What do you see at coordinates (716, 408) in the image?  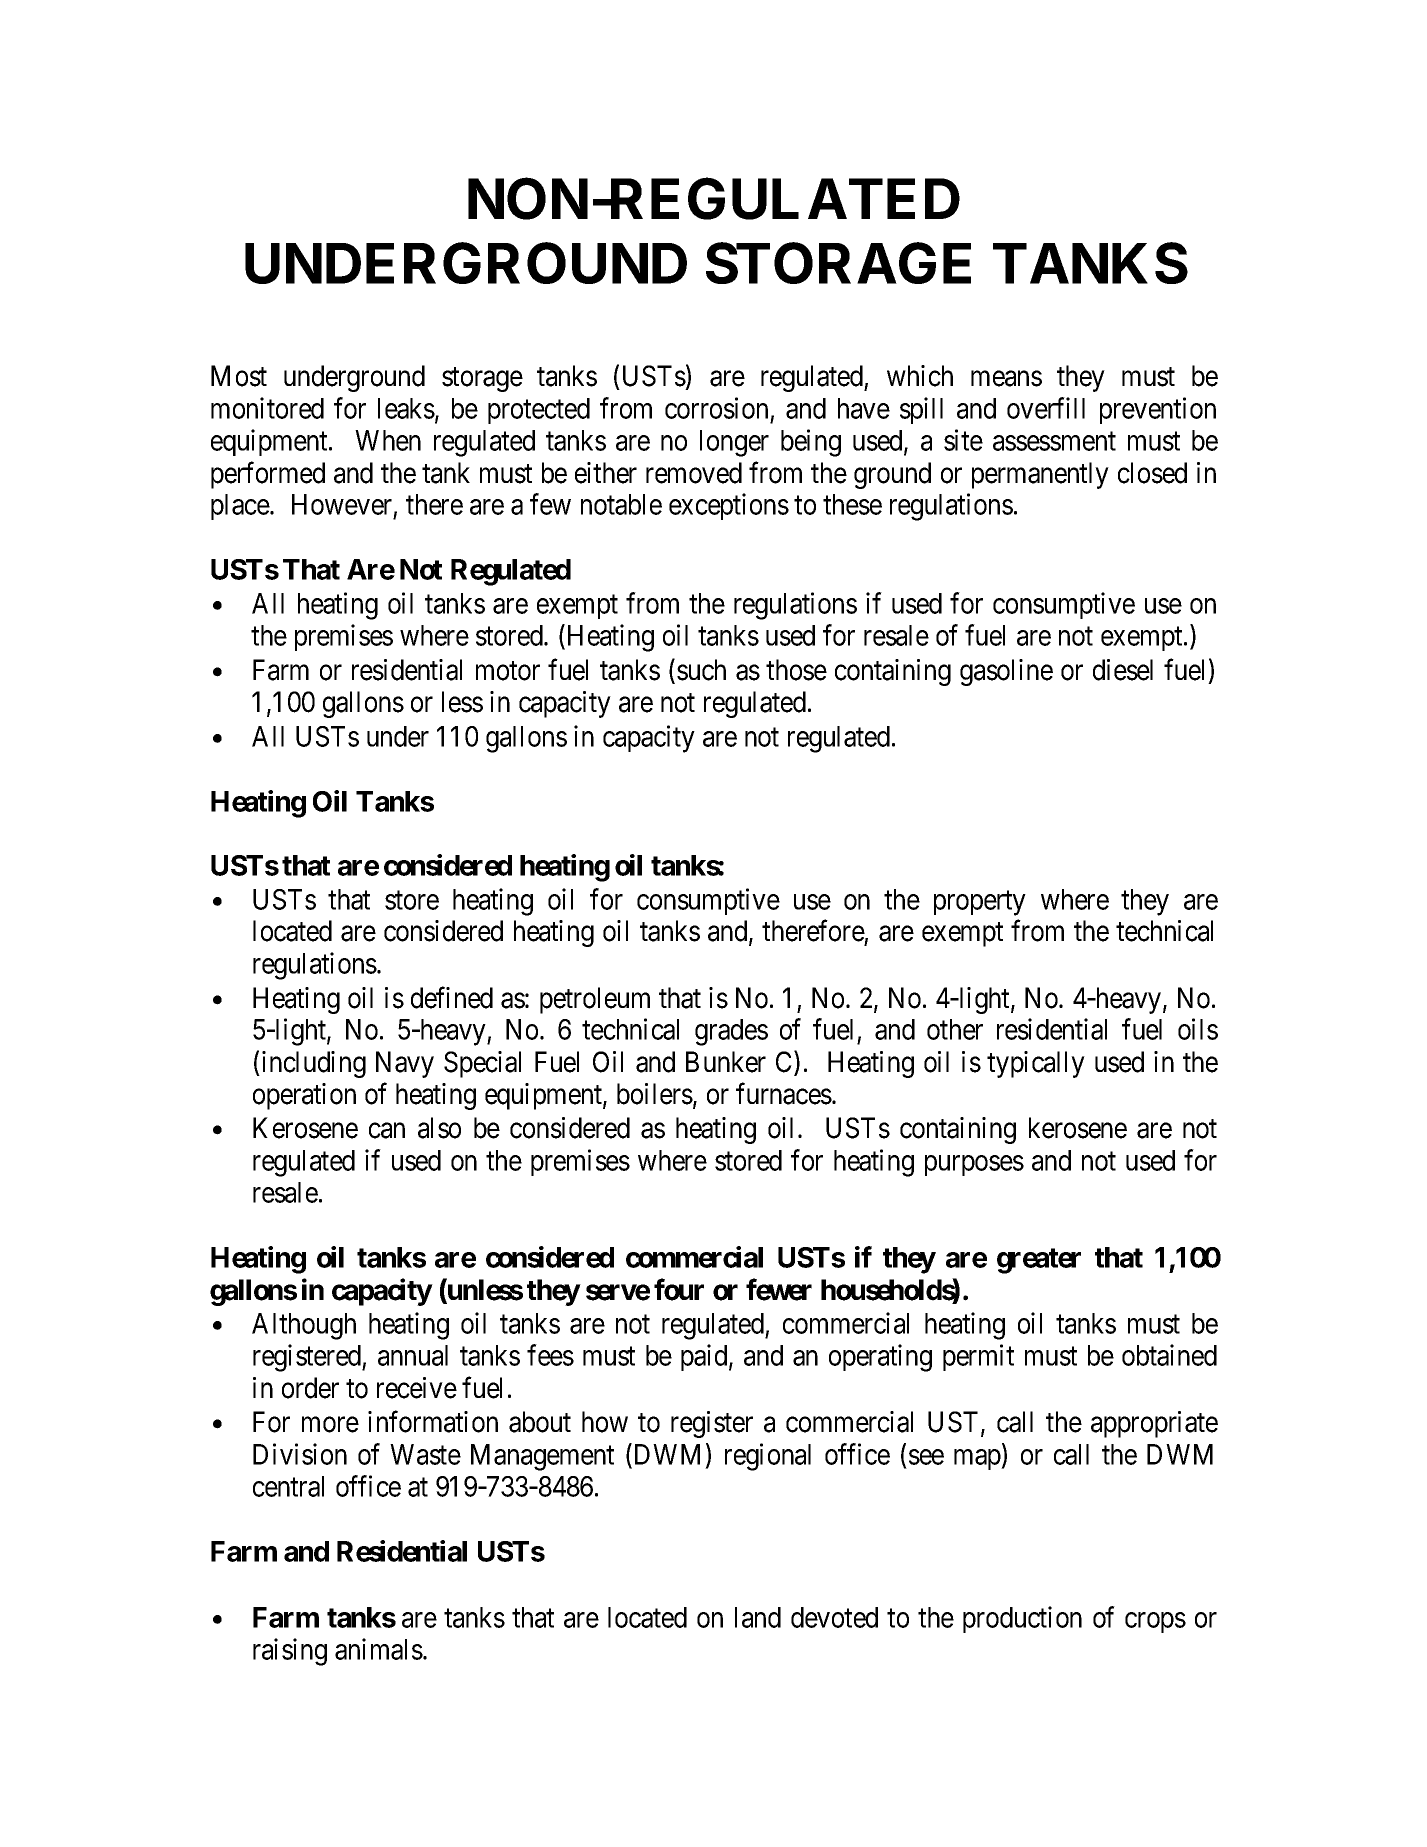 I see `corrosion` at bounding box center [716, 408].
